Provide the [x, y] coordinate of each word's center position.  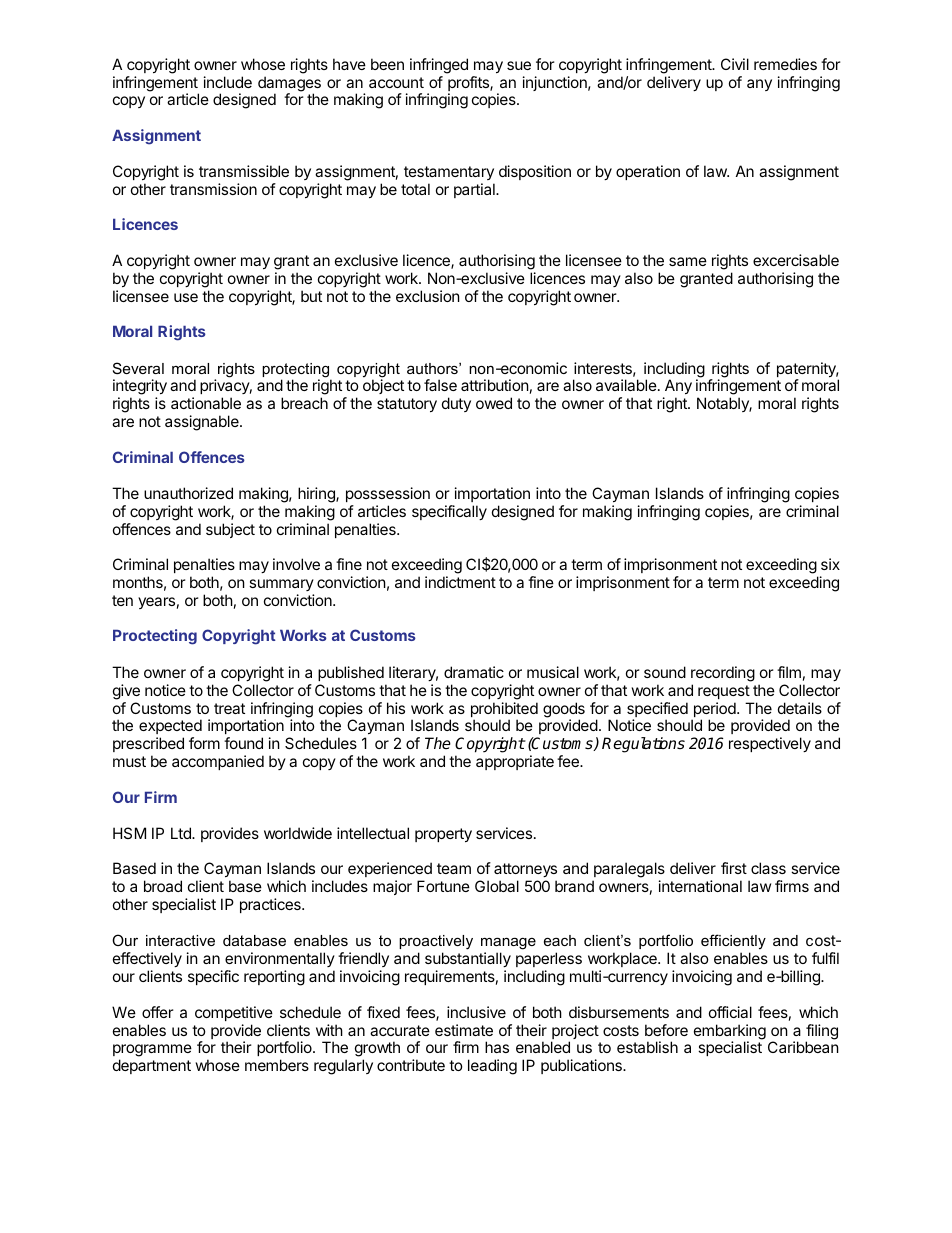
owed [494, 403]
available [627, 385]
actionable [206, 403]
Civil [735, 64]
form [204, 743]
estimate [464, 1030]
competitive [234, 1013]
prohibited [504, 711]
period [715, 711]
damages [289, 85]
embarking [730, 1033]
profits [469, 85]
